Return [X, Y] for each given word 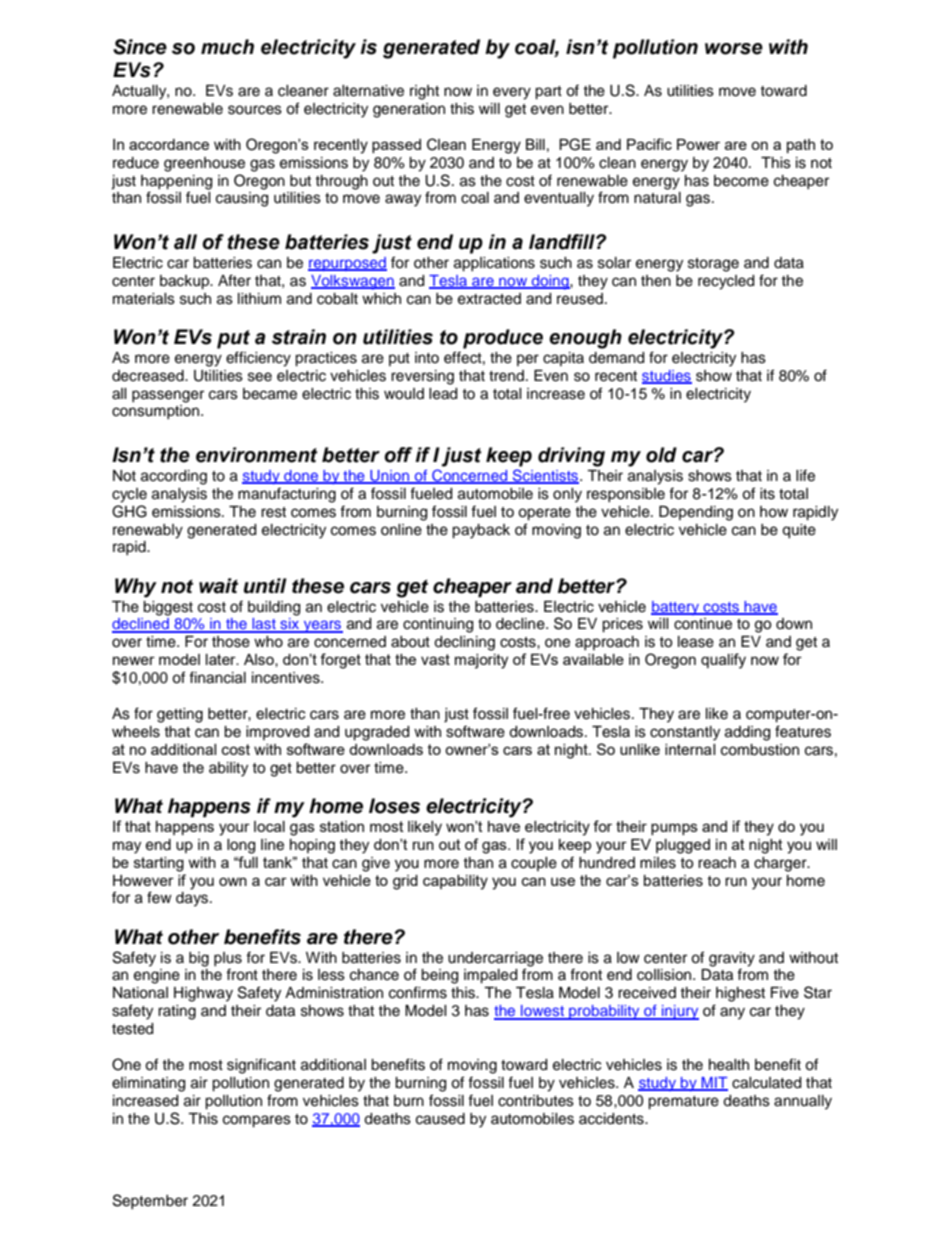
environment [256, 455]
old [661, 455]
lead [443, 394]
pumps [674, 829]
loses [394, 806]
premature [683, 1103]
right [424, 92]
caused [440, 1119]
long [241, 846]
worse [734, 49]
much [227, 47]
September [150, 1201]
